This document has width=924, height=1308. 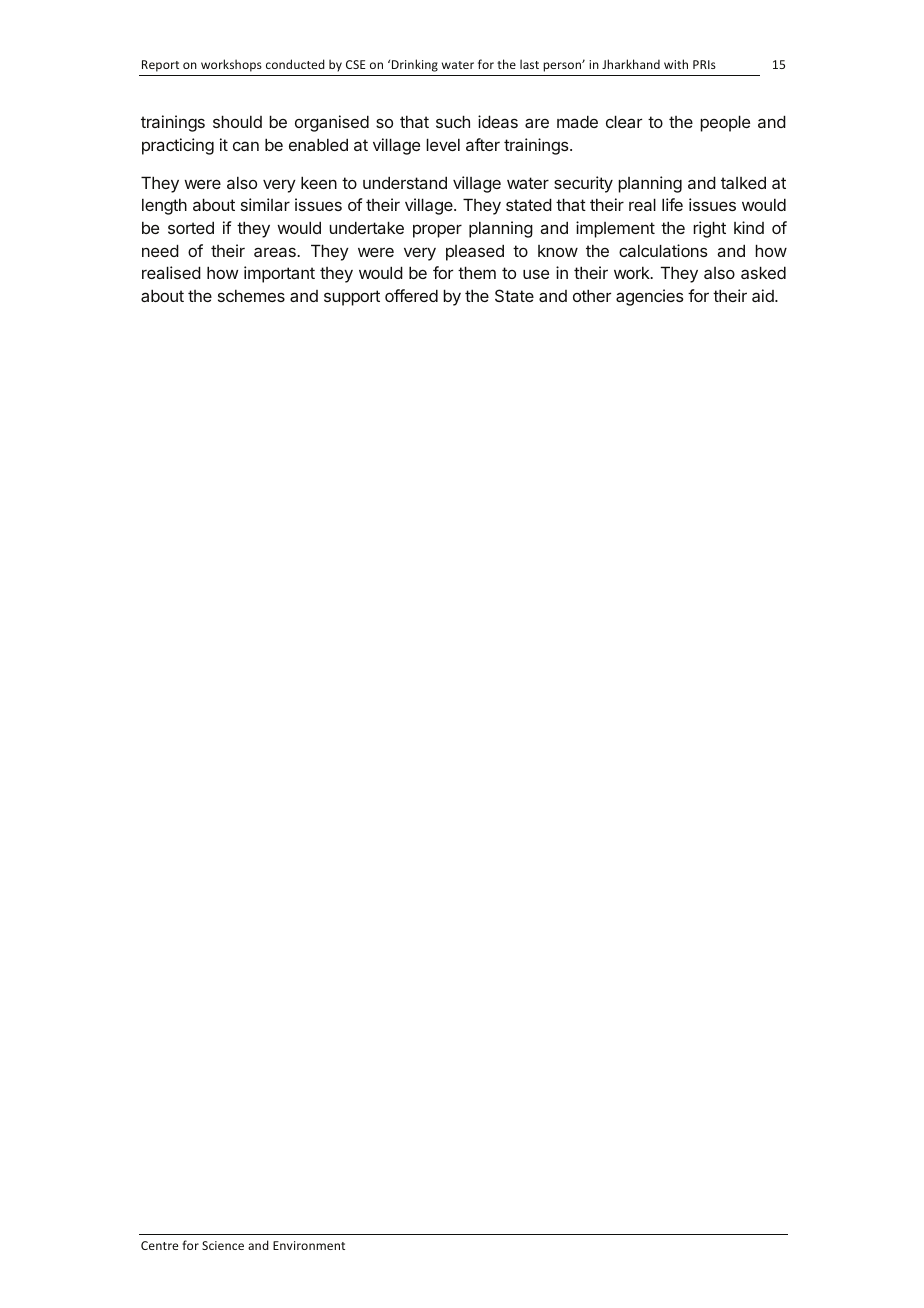 What do you see at coordinates (251, 295) in the document?
I see `schemes` at bounding box center [251, 295].
